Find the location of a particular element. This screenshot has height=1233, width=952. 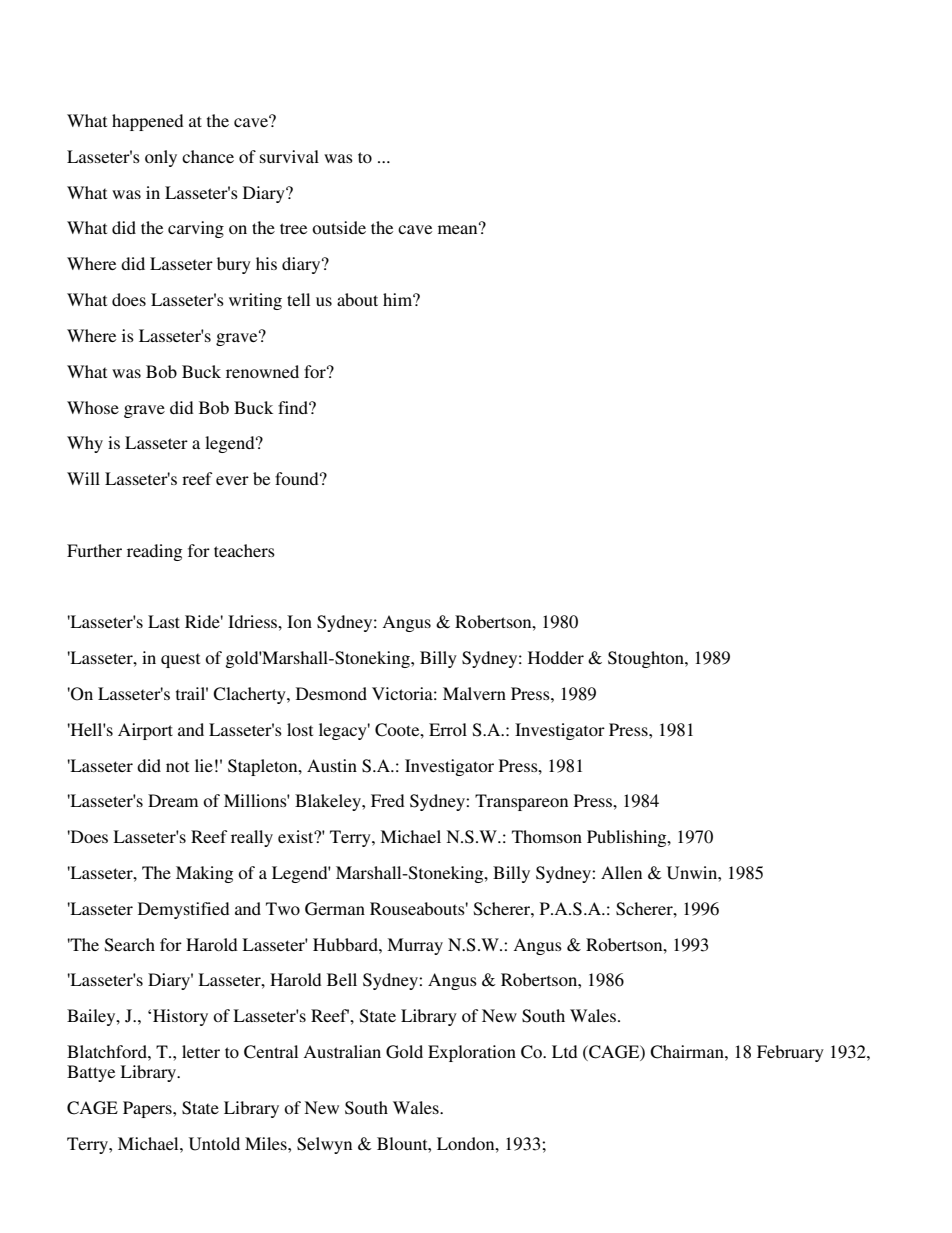

mean is located at coordinates (459, 228).
